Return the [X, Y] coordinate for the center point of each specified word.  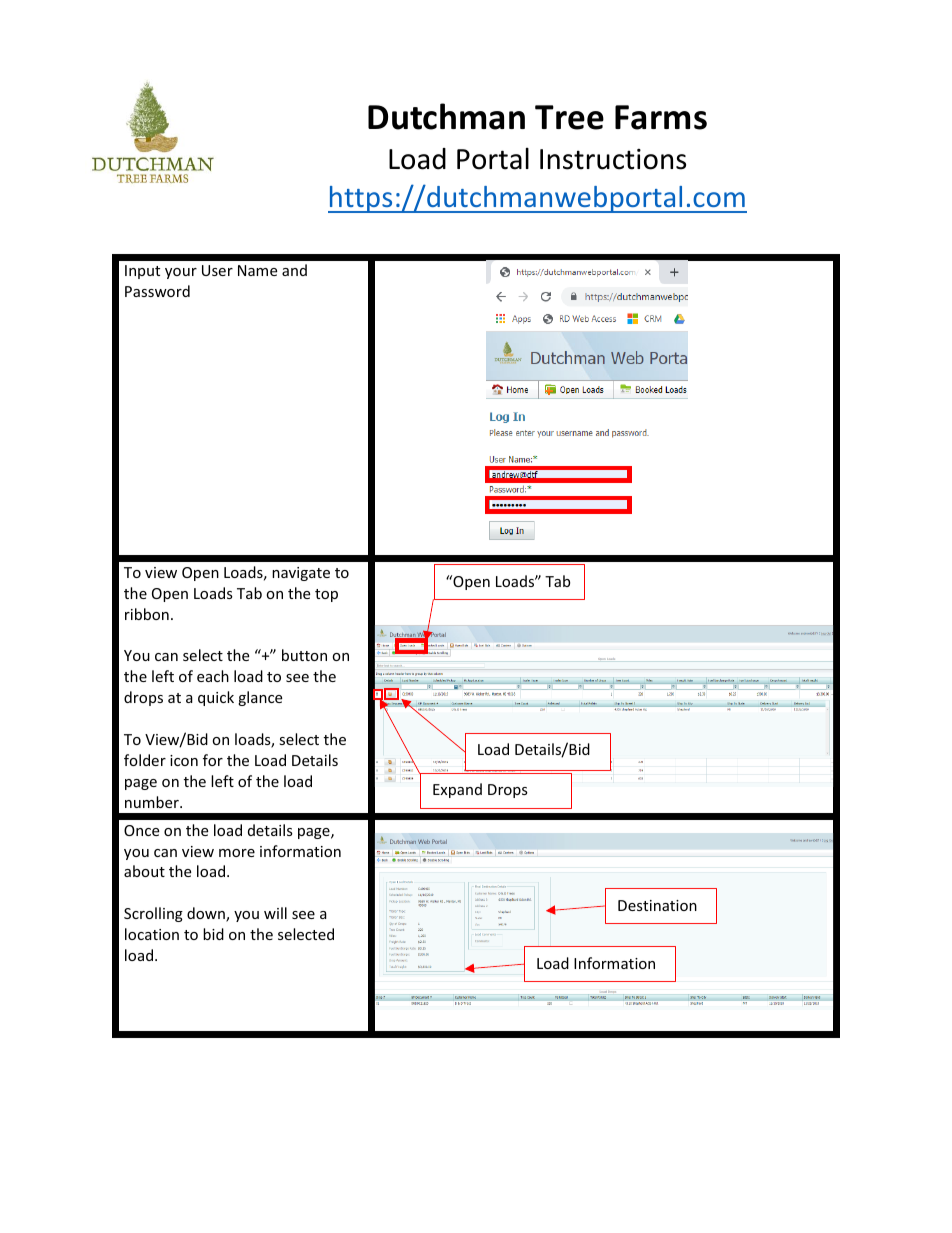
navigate [301, 574]
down [207, 914]
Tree [569, 117]
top [326, 595]
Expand [457, 790]
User [217, 270]
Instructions [613, 159]
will [275, 913]
